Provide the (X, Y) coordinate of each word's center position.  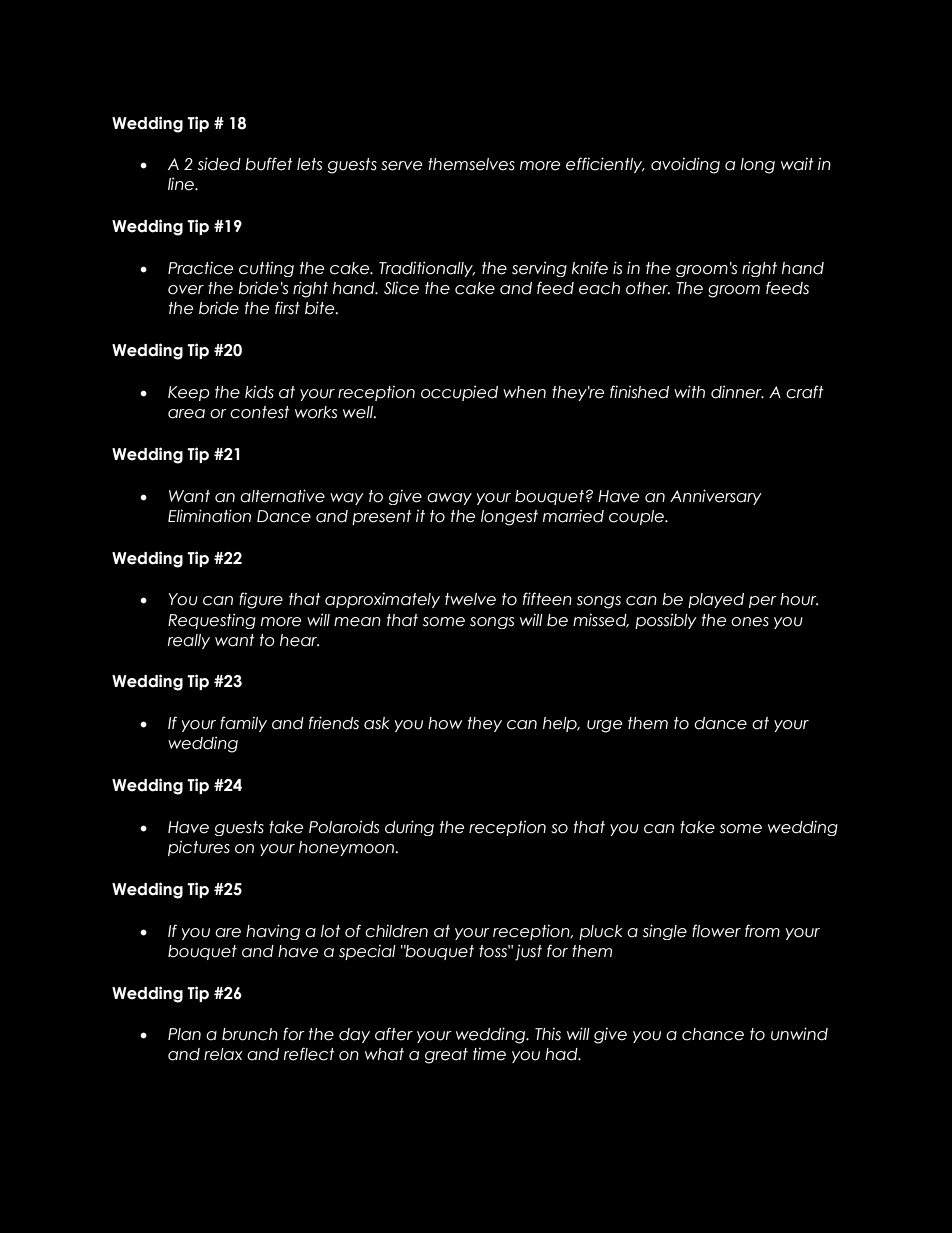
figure (261, 600)
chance (713, 1034)
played (716, 600)
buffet (269, 164)
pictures (199, 848)
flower (716, 931)
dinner (737, 392)
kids (259, 392)
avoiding (685, 165)
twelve (470, 599)
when (524, 392)
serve (401, 166)
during (409, 828)
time (489, 1054)
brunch (250, 1034)
